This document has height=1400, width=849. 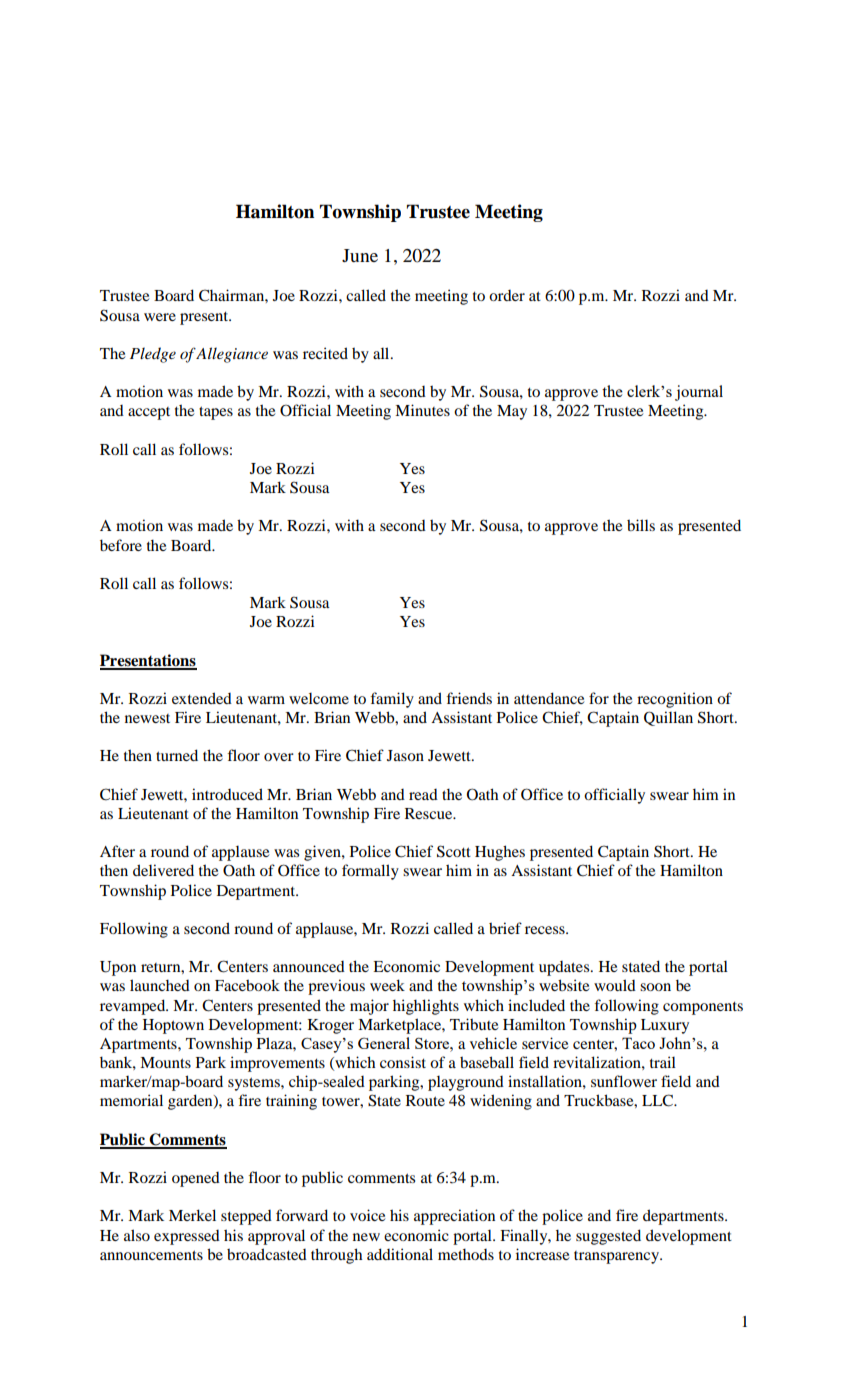 I want to click on Jason, so click(x=405, y=755).
